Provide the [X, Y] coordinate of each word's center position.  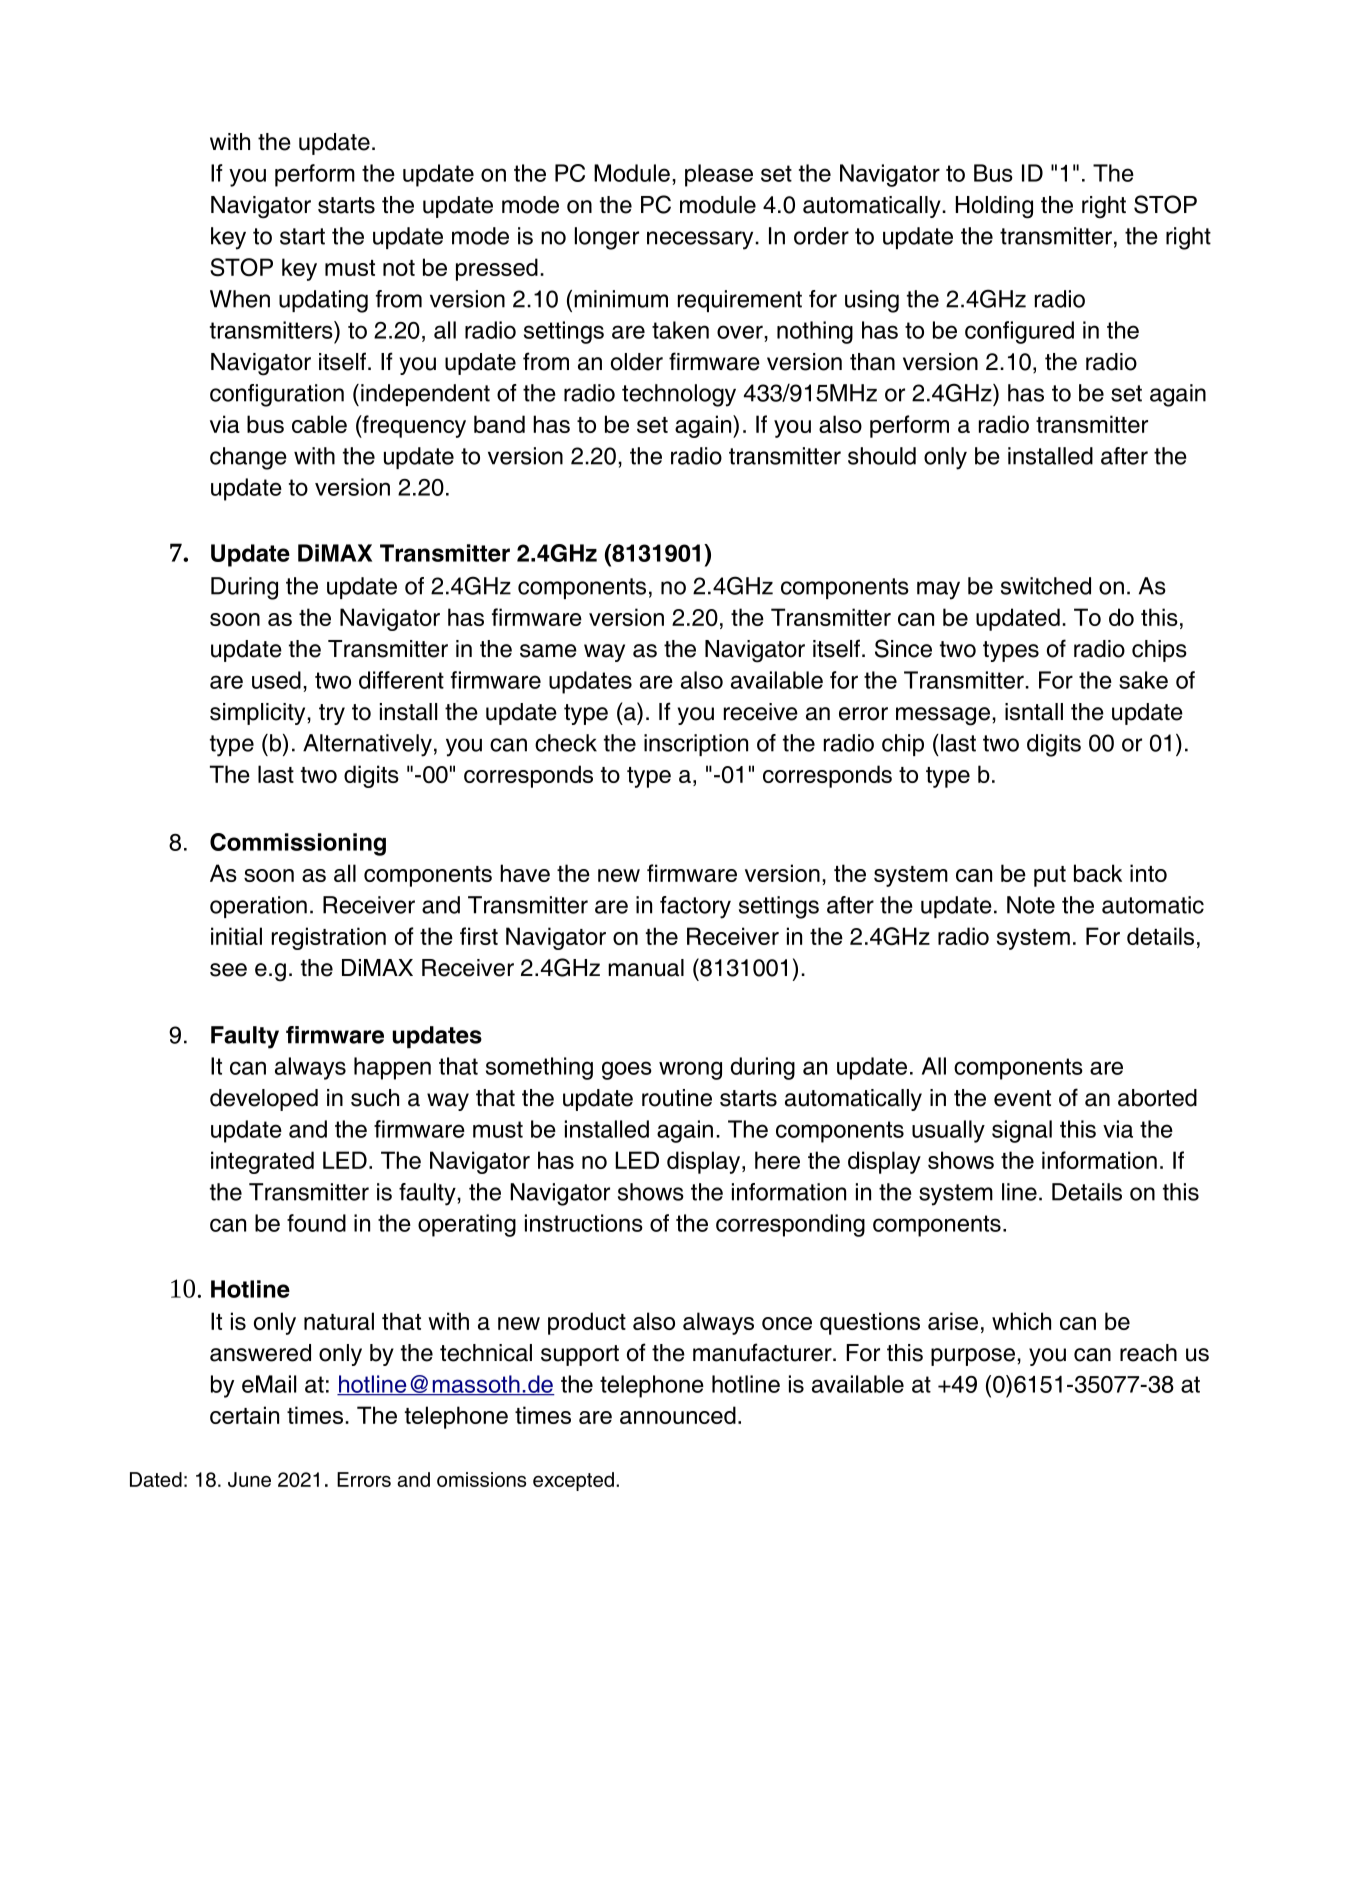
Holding [994, 207]
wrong [690, 1070]
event [1022, 1098]
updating [323, 301]
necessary [701, 240]
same [548, 651]
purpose [974, 1357]
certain [244, 1415]
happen [392, 1068]
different [401, 680]
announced [678, 1415]
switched [1046, 586]
